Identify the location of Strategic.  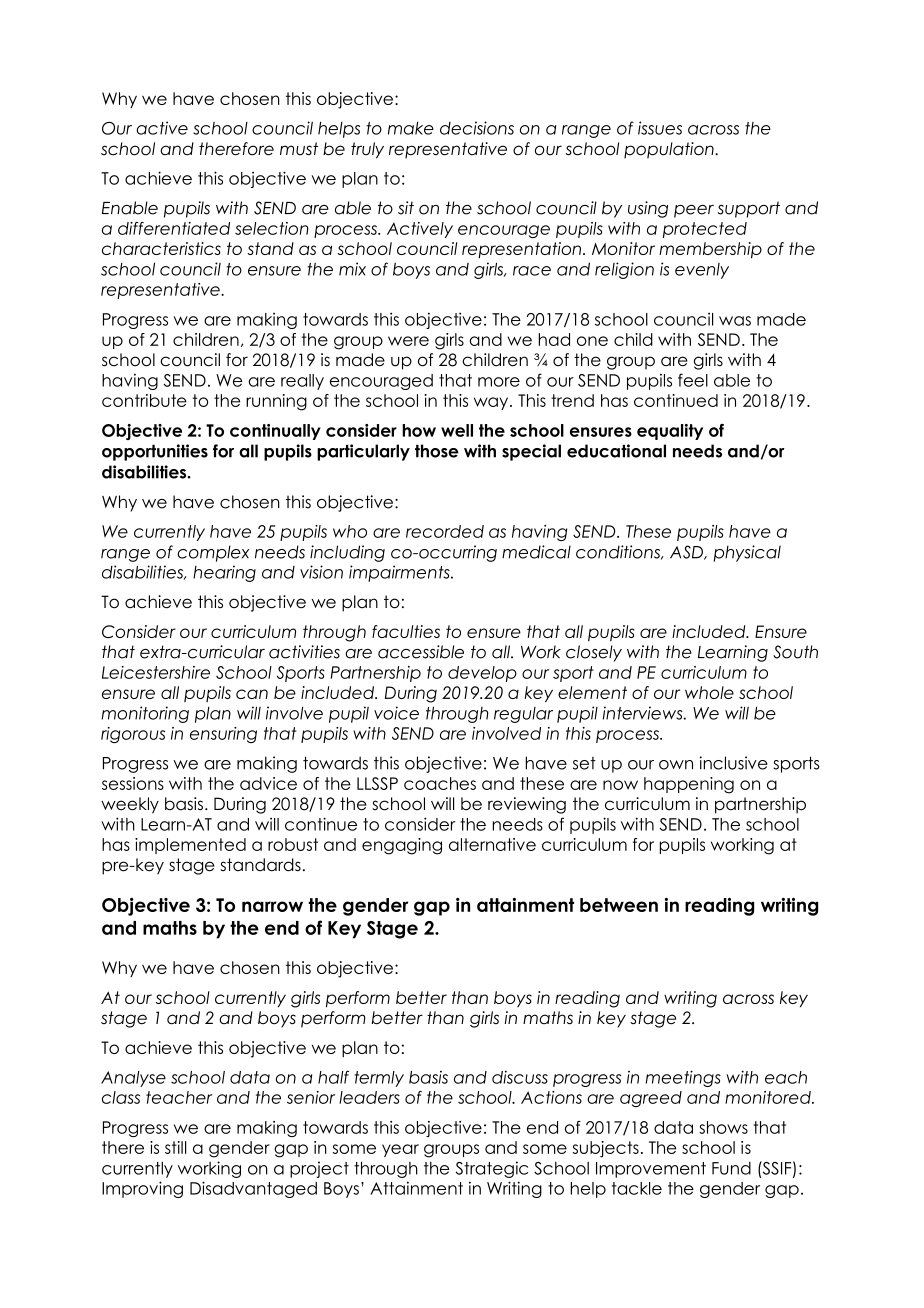
(492, 1169).
